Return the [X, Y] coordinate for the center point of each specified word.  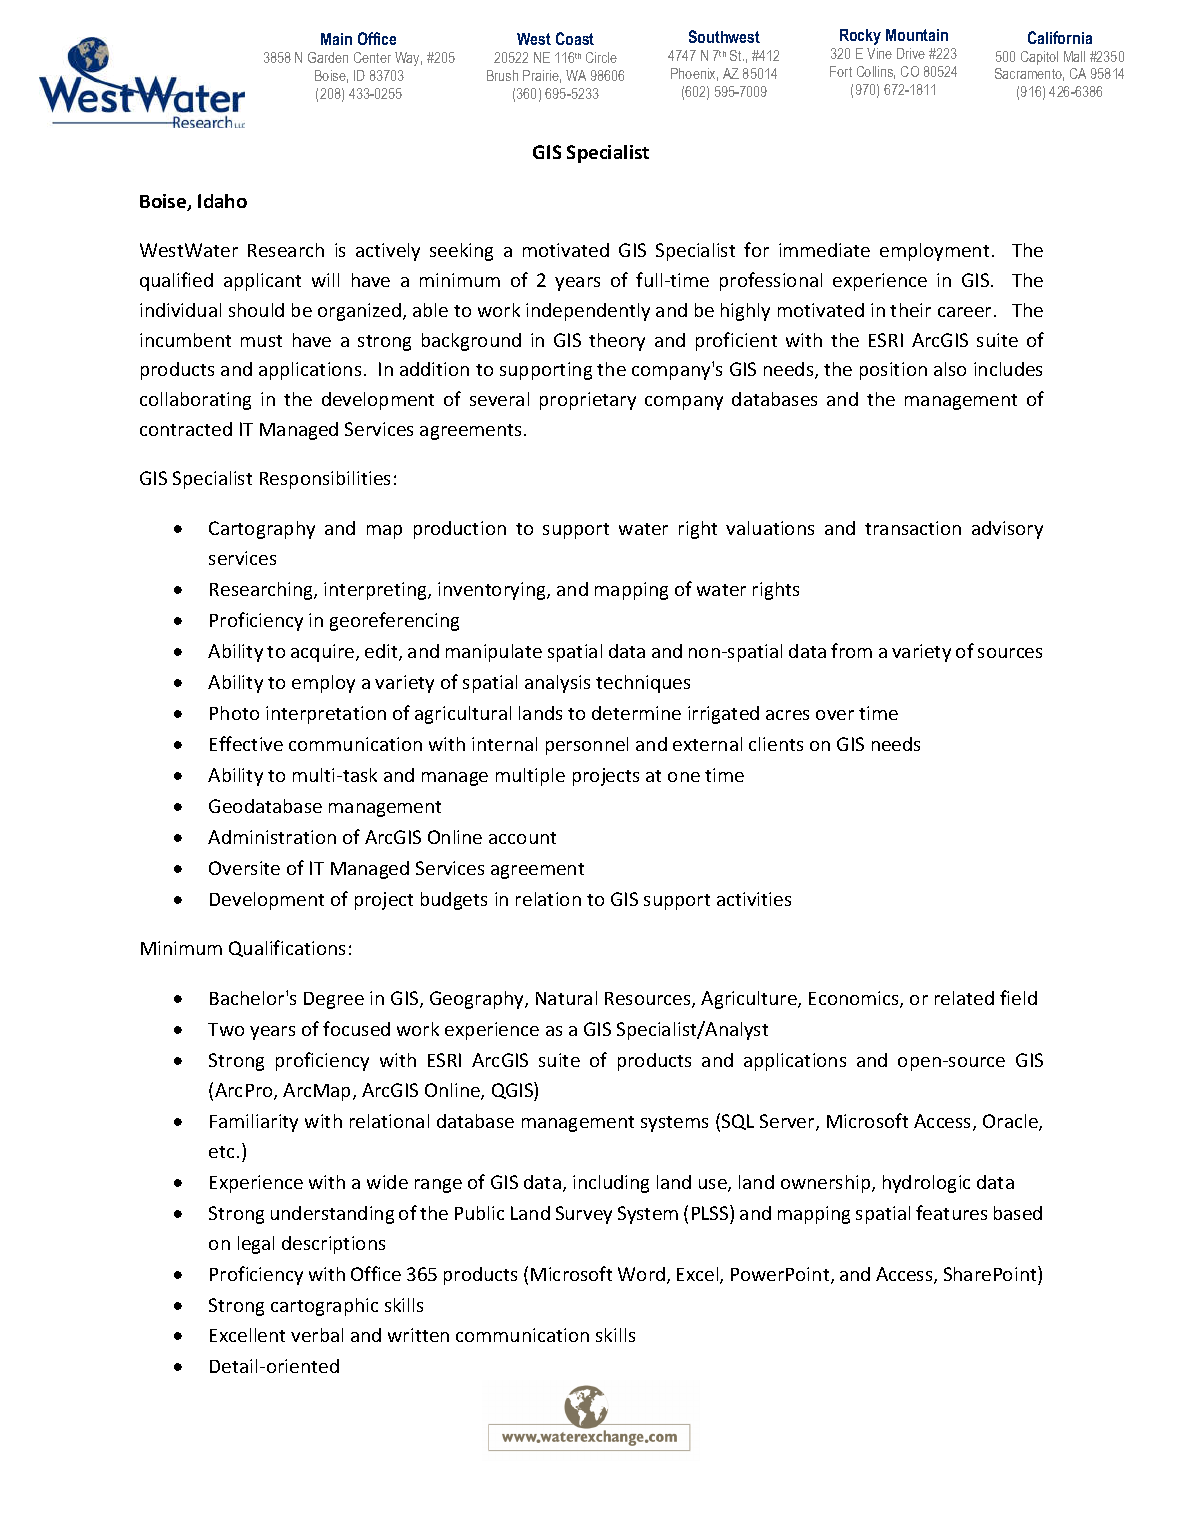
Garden [328, 57]
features [951, 1212]
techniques [643, 684]
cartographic [324, 1307]
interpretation [326, 715]
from [851, 650]
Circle [601, 57]
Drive [911, 53]
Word [643, 1275]
